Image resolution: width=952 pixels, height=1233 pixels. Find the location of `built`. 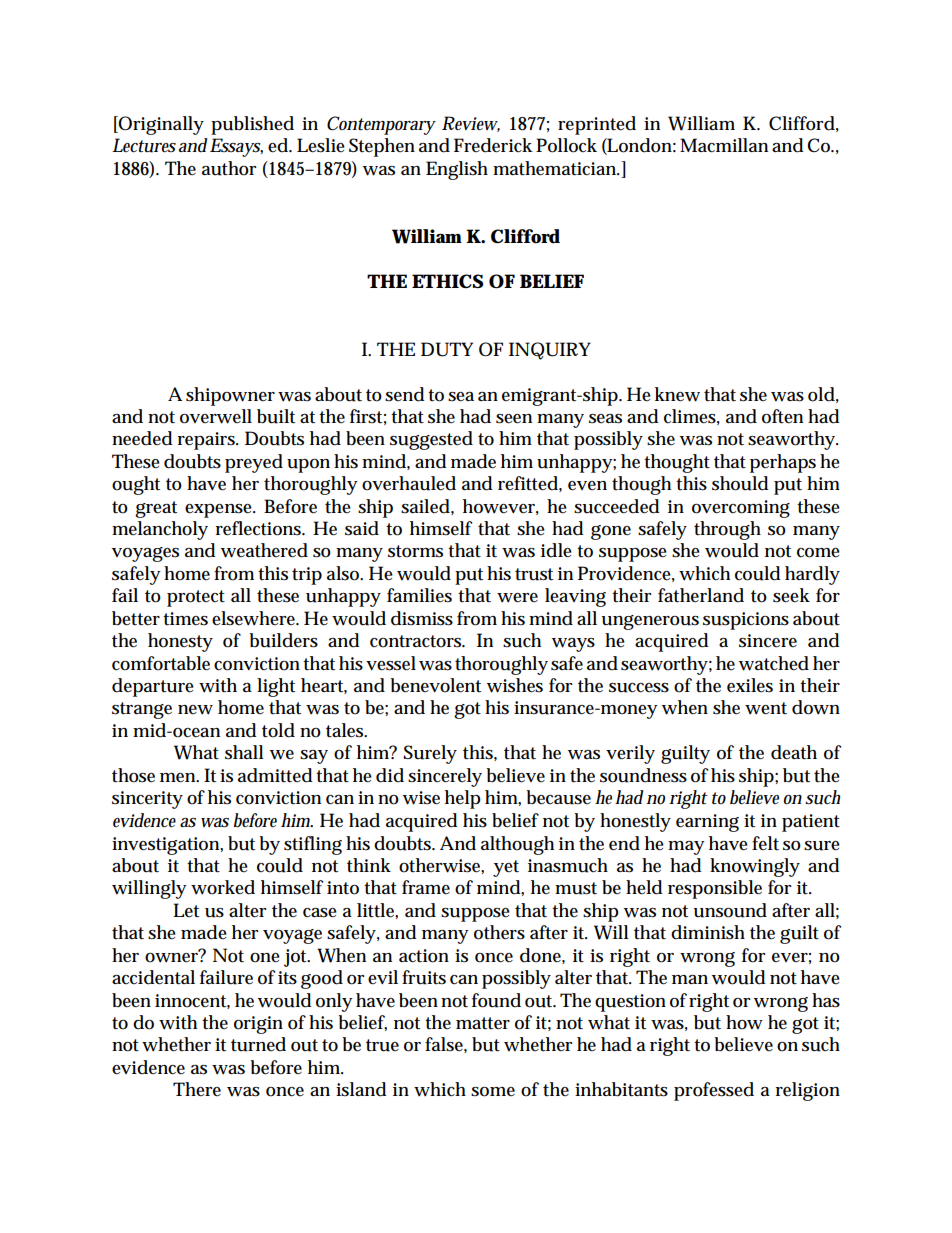

built is located at coordinates (276, 416).
